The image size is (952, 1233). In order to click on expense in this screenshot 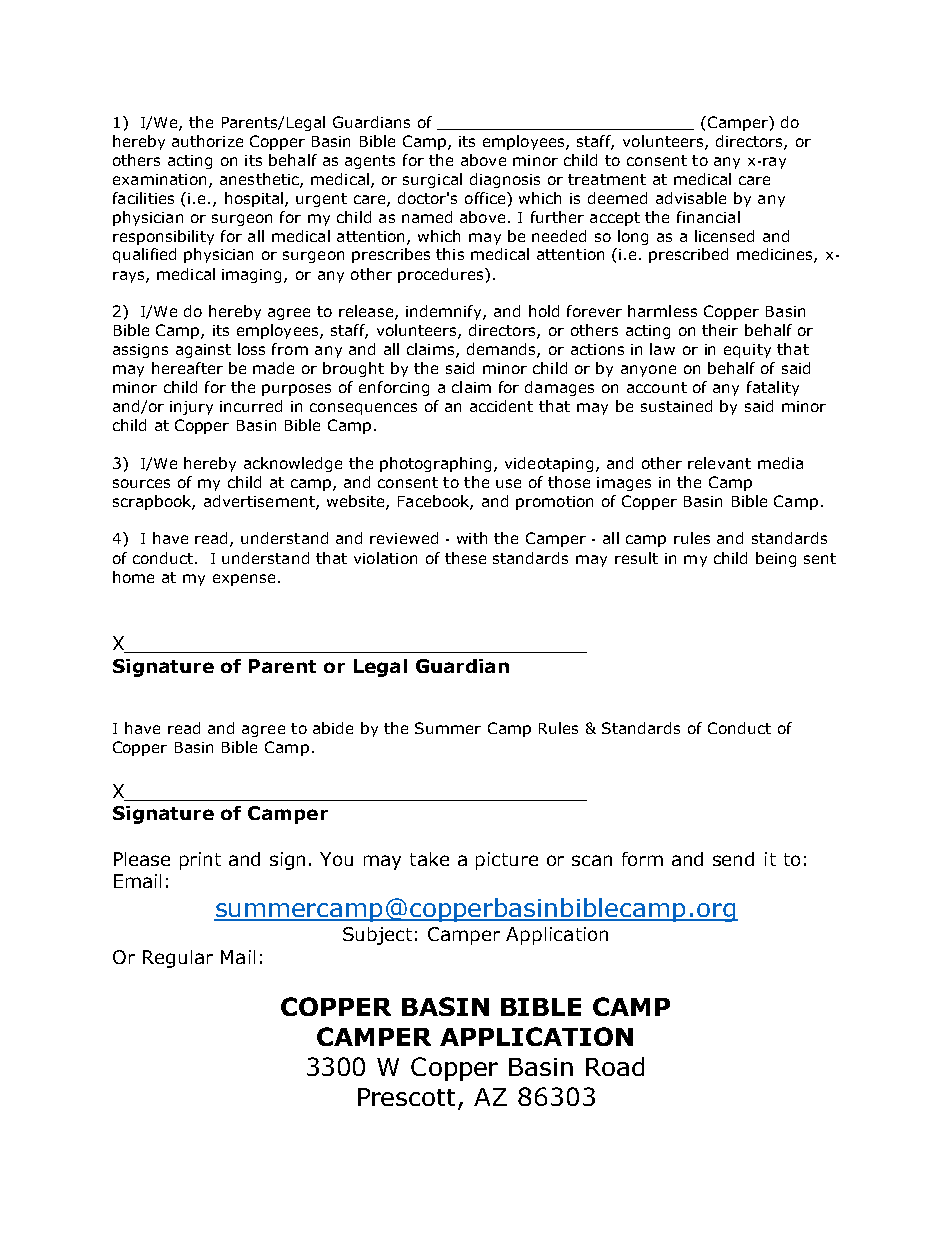, I will do `click(244, 580)`.
